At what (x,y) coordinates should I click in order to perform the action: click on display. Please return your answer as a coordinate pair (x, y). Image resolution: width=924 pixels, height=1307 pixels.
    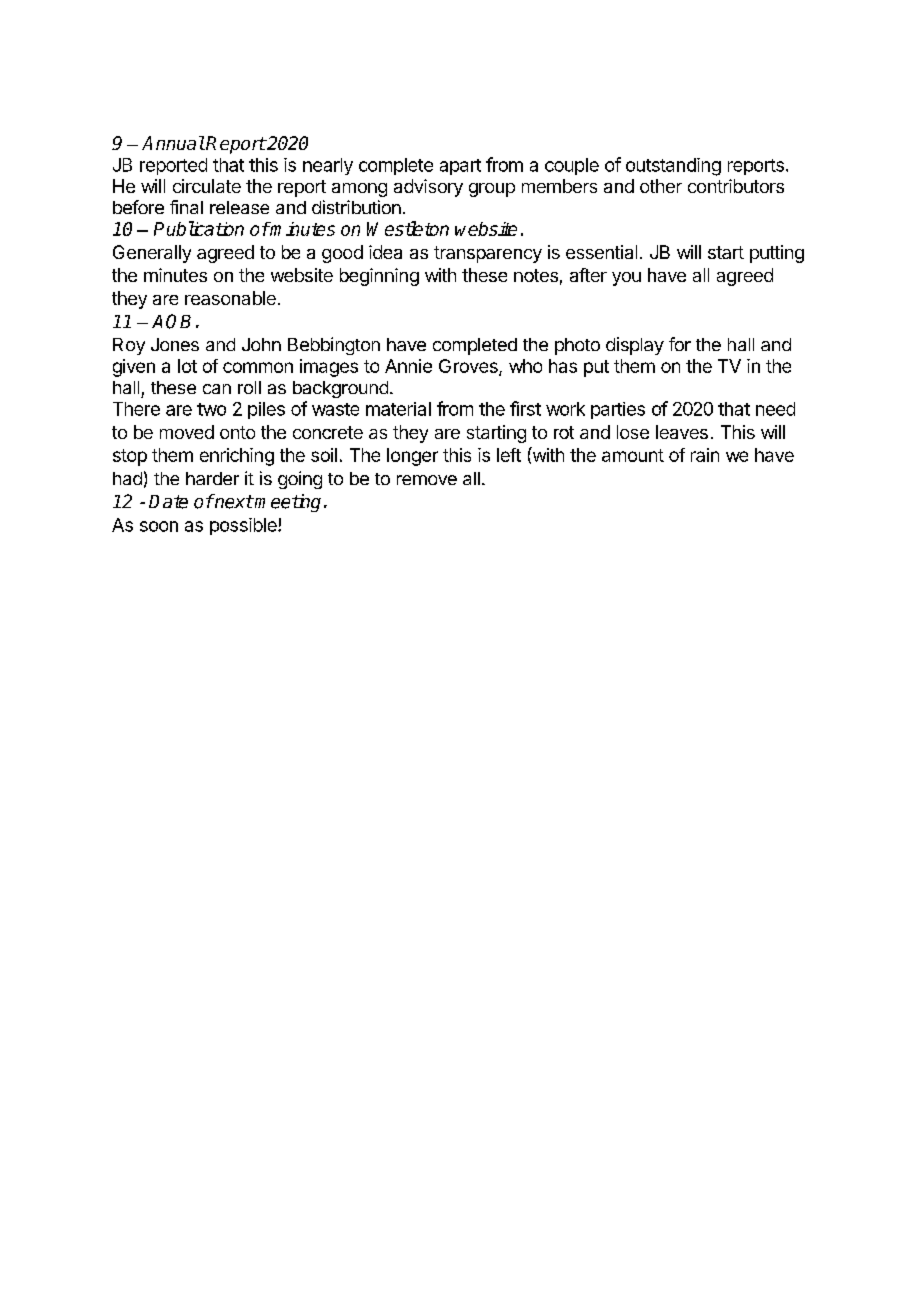
    Looking at the image, I should click on (635, 346).
